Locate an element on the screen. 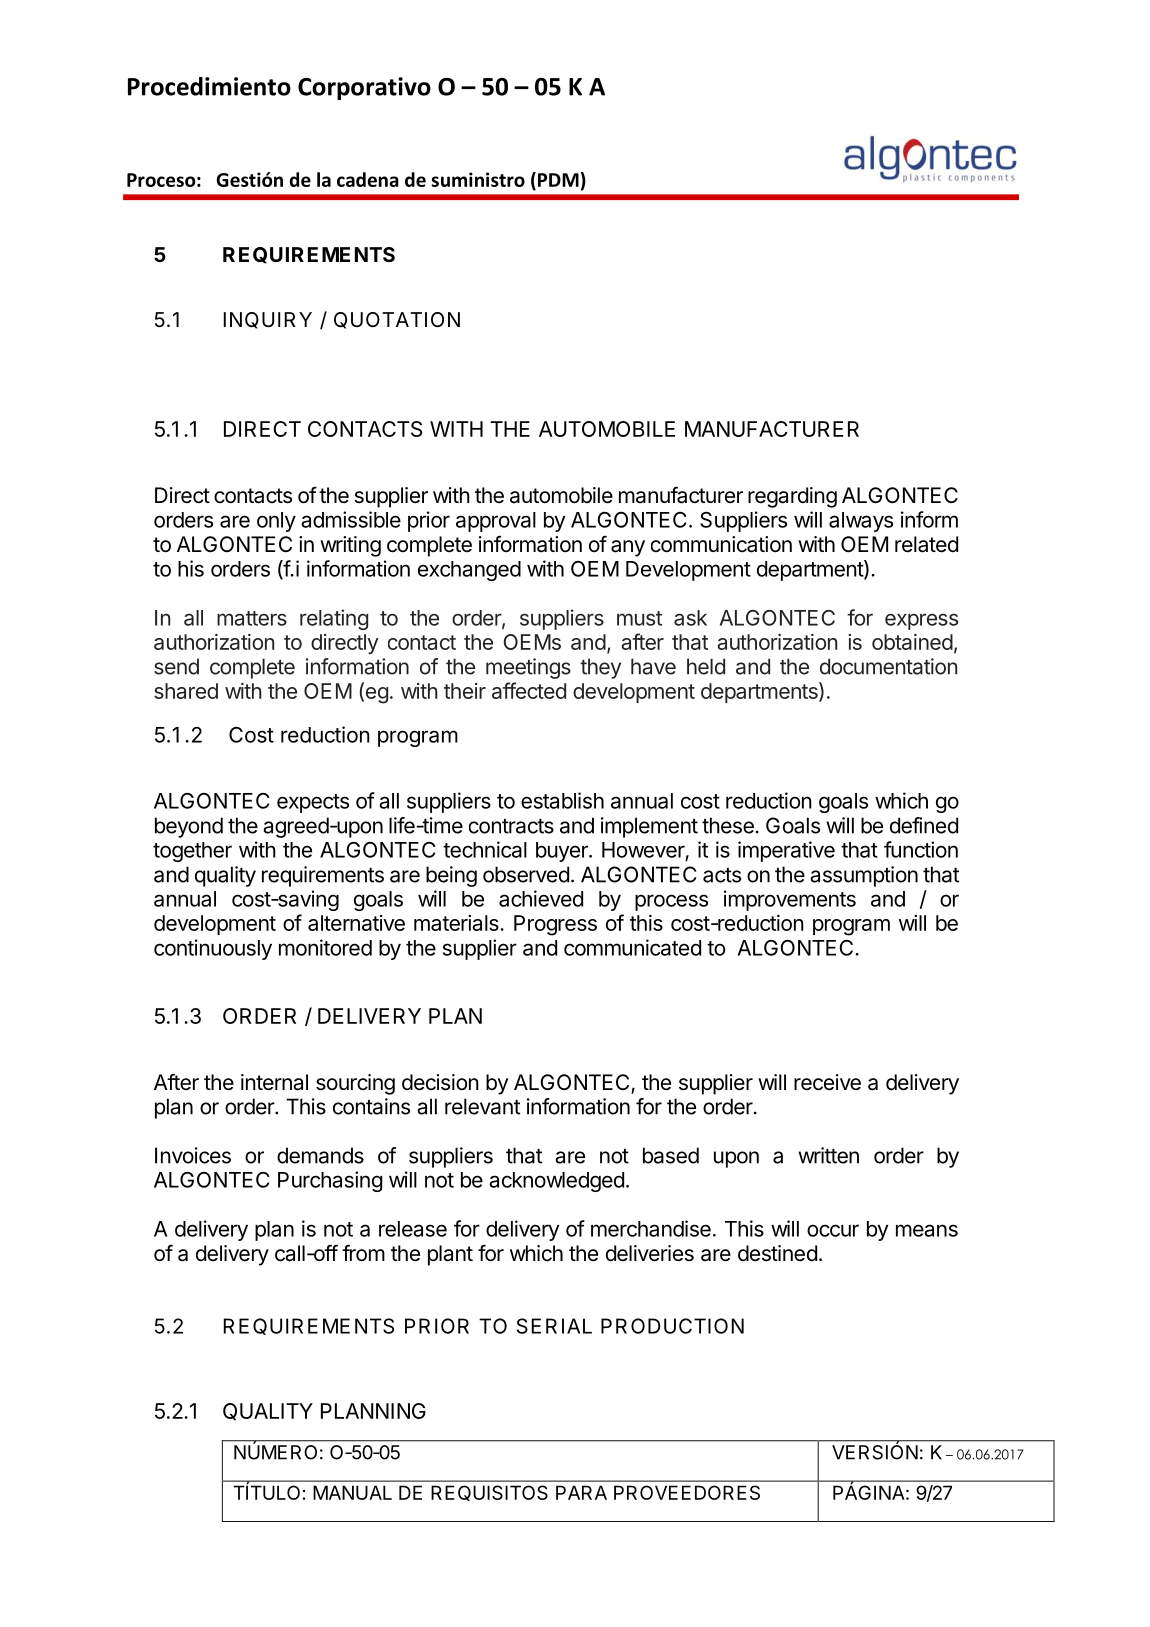 This screenshot has width=1150, height=1627. MANUAL is located at coordinates (352, 1492).
